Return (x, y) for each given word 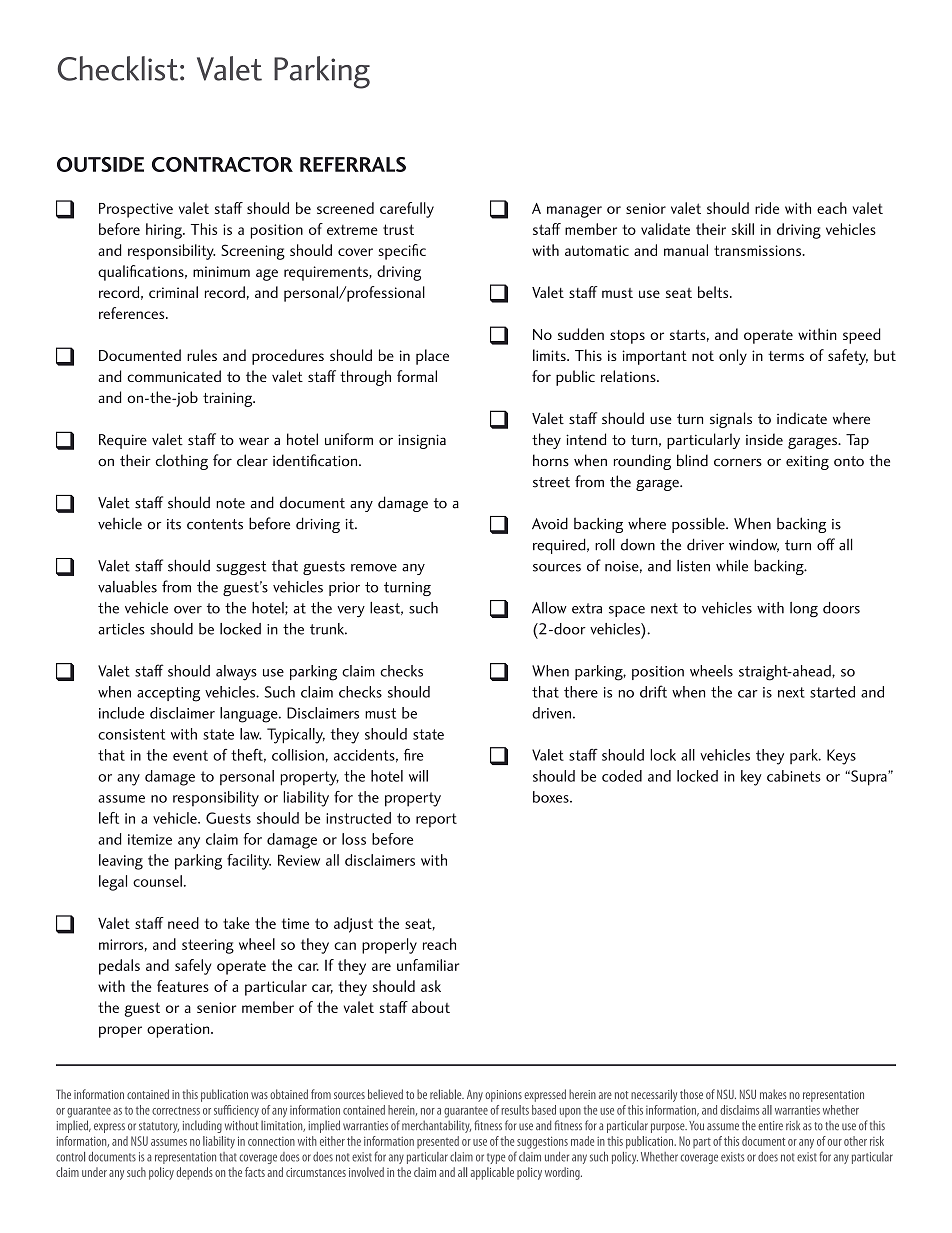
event (190, 755)
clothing (181, 462)
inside (764, 439)
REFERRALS (353, 164)
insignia (422, 441)
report (436, 820)
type (496, 1158)
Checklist (117, 68)
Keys (841, 757)
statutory (159, 1127)
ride (767, 208)
